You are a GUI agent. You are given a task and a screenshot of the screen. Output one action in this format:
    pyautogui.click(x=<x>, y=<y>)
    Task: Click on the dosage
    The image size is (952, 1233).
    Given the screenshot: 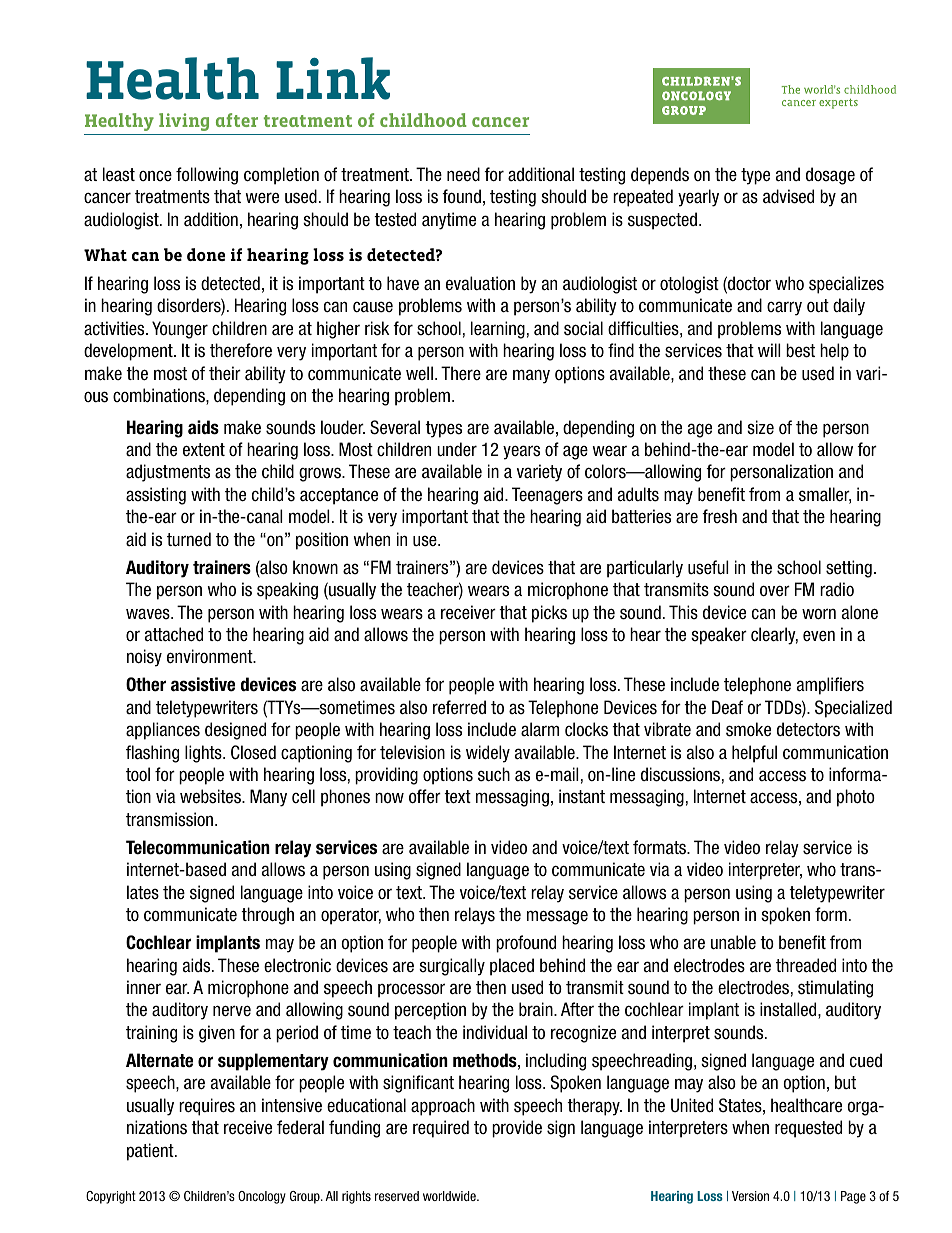 What is the action you would take?
    pyautogui.click(x=830, y=176)
